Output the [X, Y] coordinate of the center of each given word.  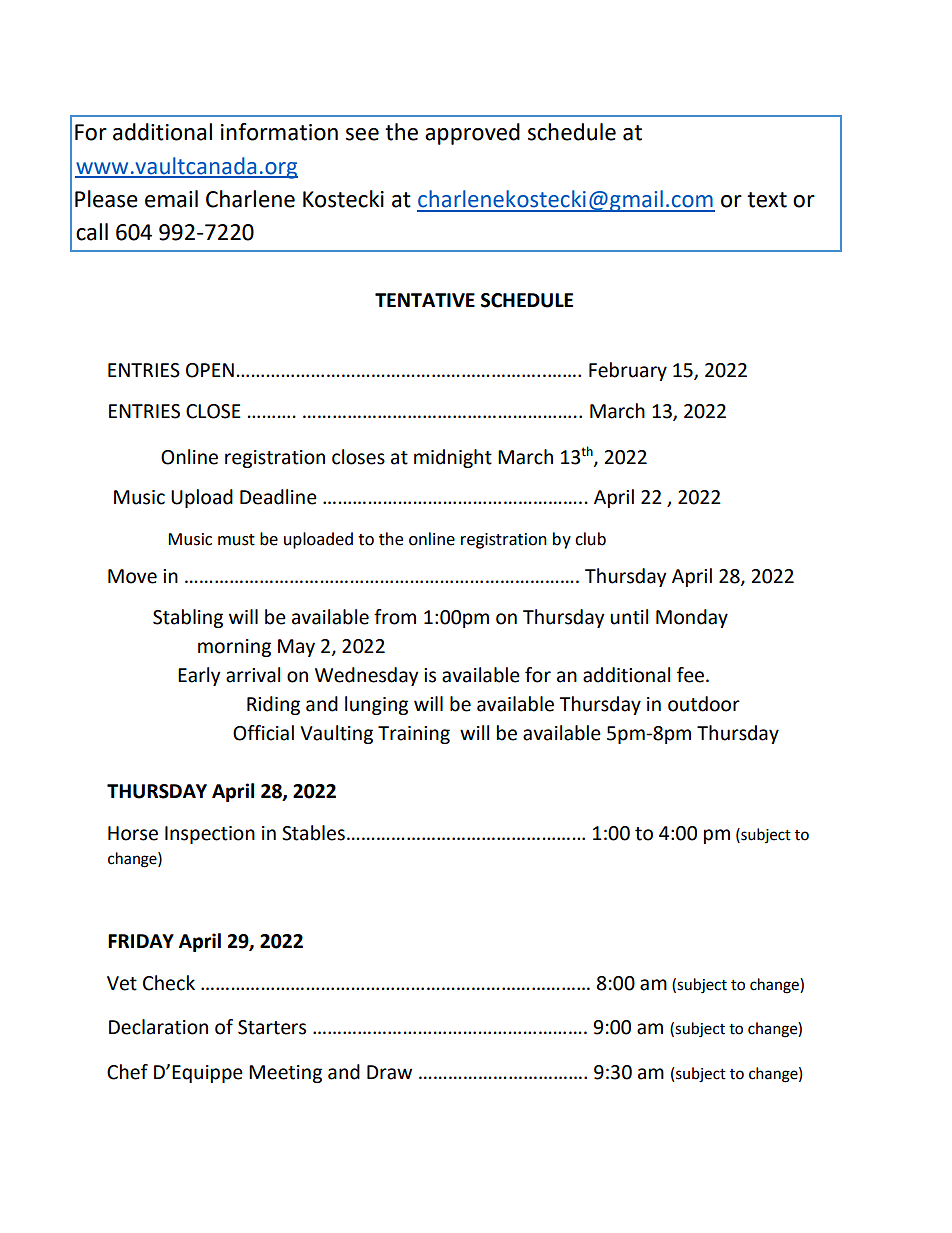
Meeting [285, 1074]
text [767, 200]
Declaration [158, 1027]
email [171, 199]
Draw [389, 1072]
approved [472, 134]
